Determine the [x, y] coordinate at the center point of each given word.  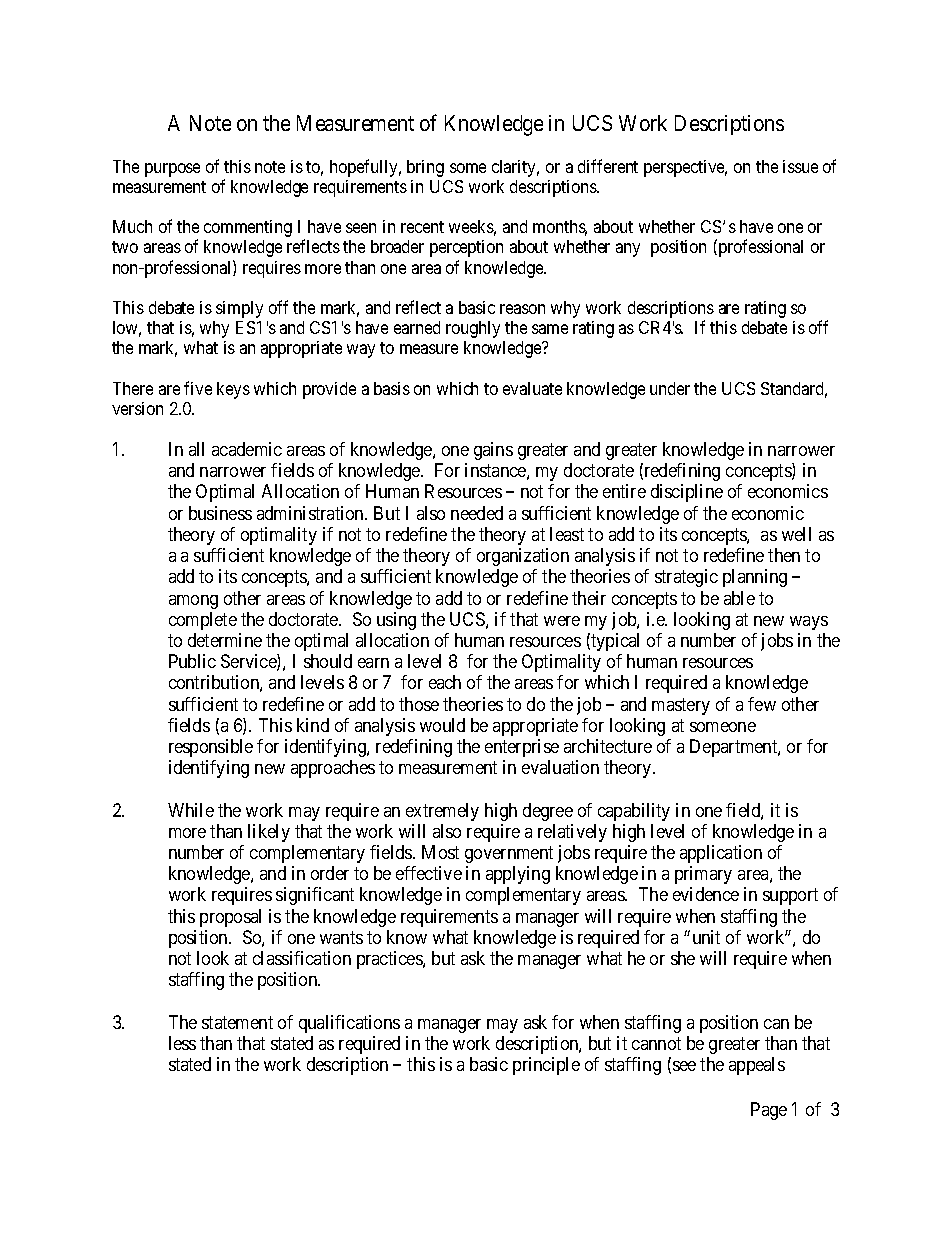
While [191, 810]
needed [477, 513]
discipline [687, 493]
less [182, 1043]
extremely [442, 812]
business [220, 513]
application [721, 854]
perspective [685, 168]
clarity [515, 168]
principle [546, 1066]
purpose [172, 170]
